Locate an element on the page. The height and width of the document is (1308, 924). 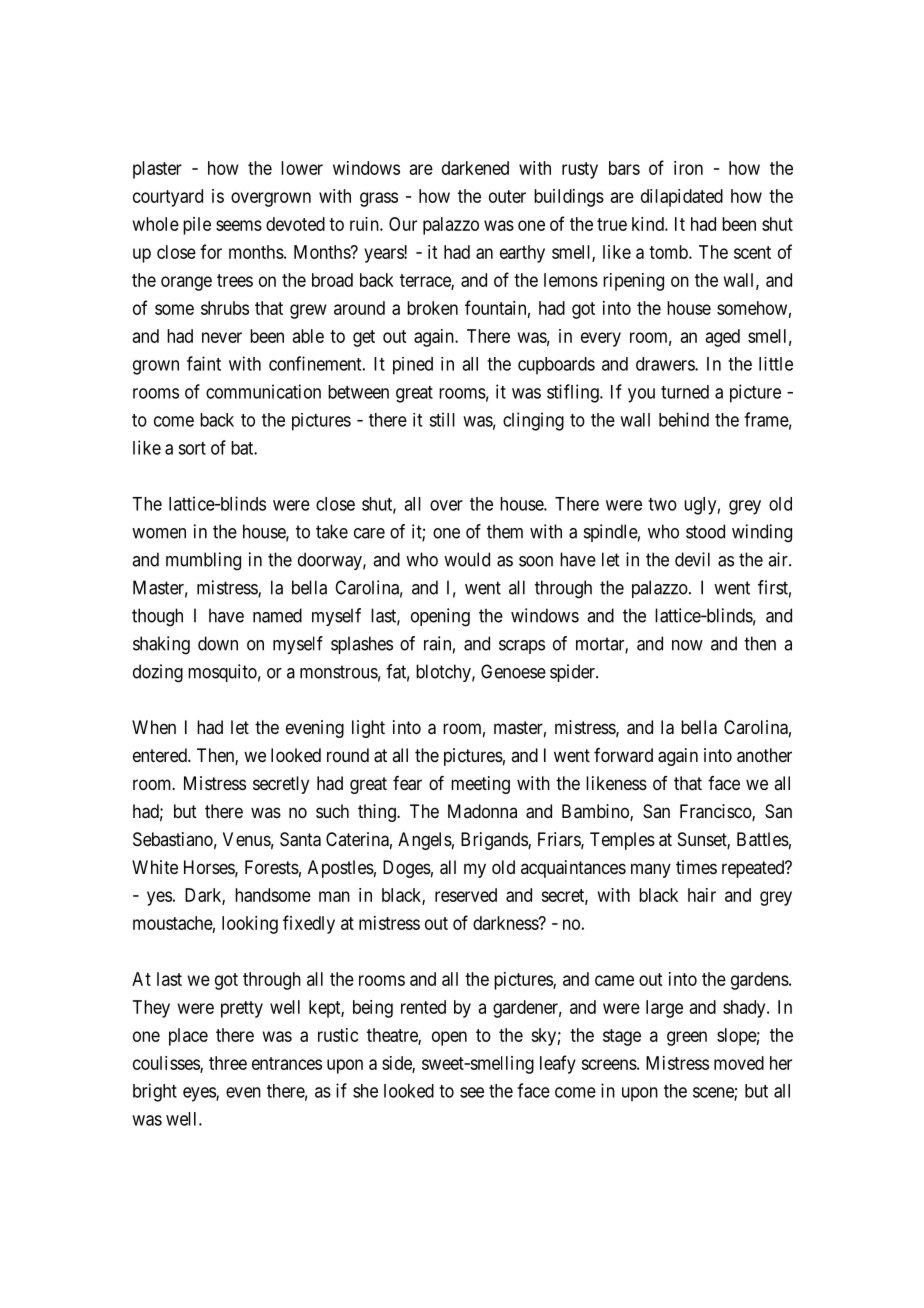
sort is located at coordinates (192, 448).
